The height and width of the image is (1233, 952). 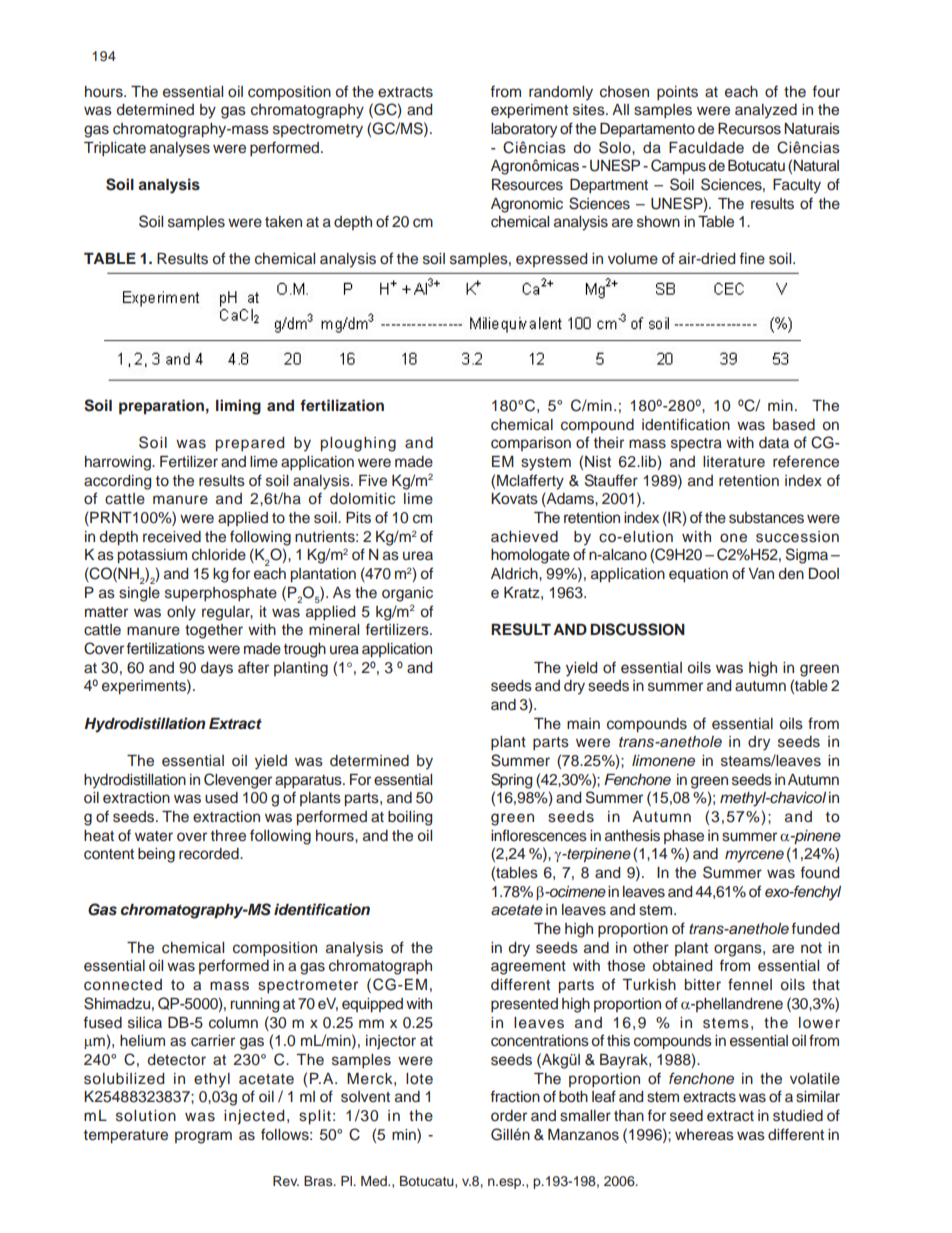 I want to click on order, so click(x=509, y=1116).
